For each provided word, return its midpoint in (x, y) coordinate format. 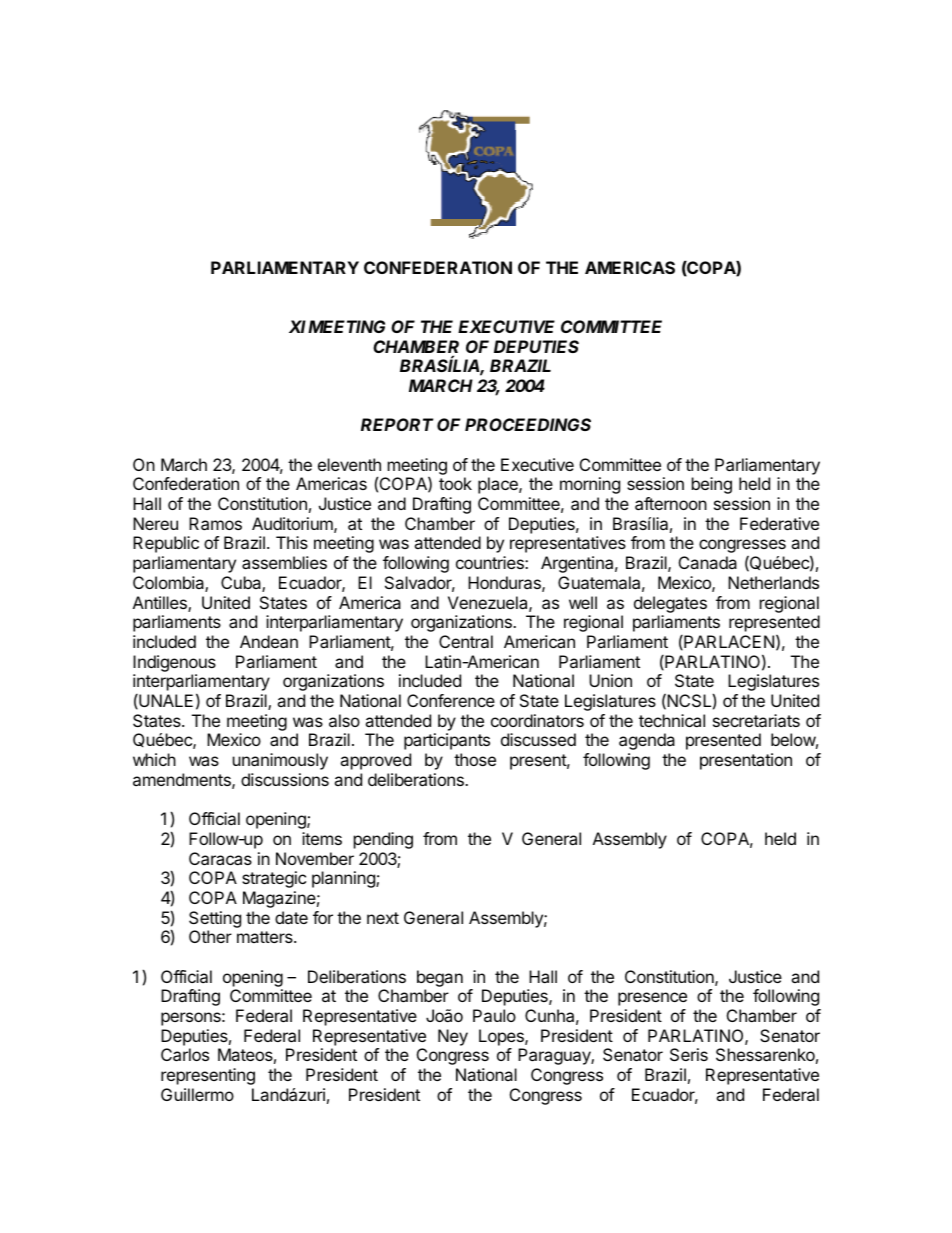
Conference (451, 700)
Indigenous (174, 663)
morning (590, 485)
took (455, 483)
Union (610, 680)
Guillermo (197, 1094)
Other (210, 936)
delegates (670, 604)
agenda (647, 741)
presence (652, 999)
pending (383, 840)
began (440, 978)
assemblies (284, 562)
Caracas (220, 858)
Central (466, 641)
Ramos (215, 523)
